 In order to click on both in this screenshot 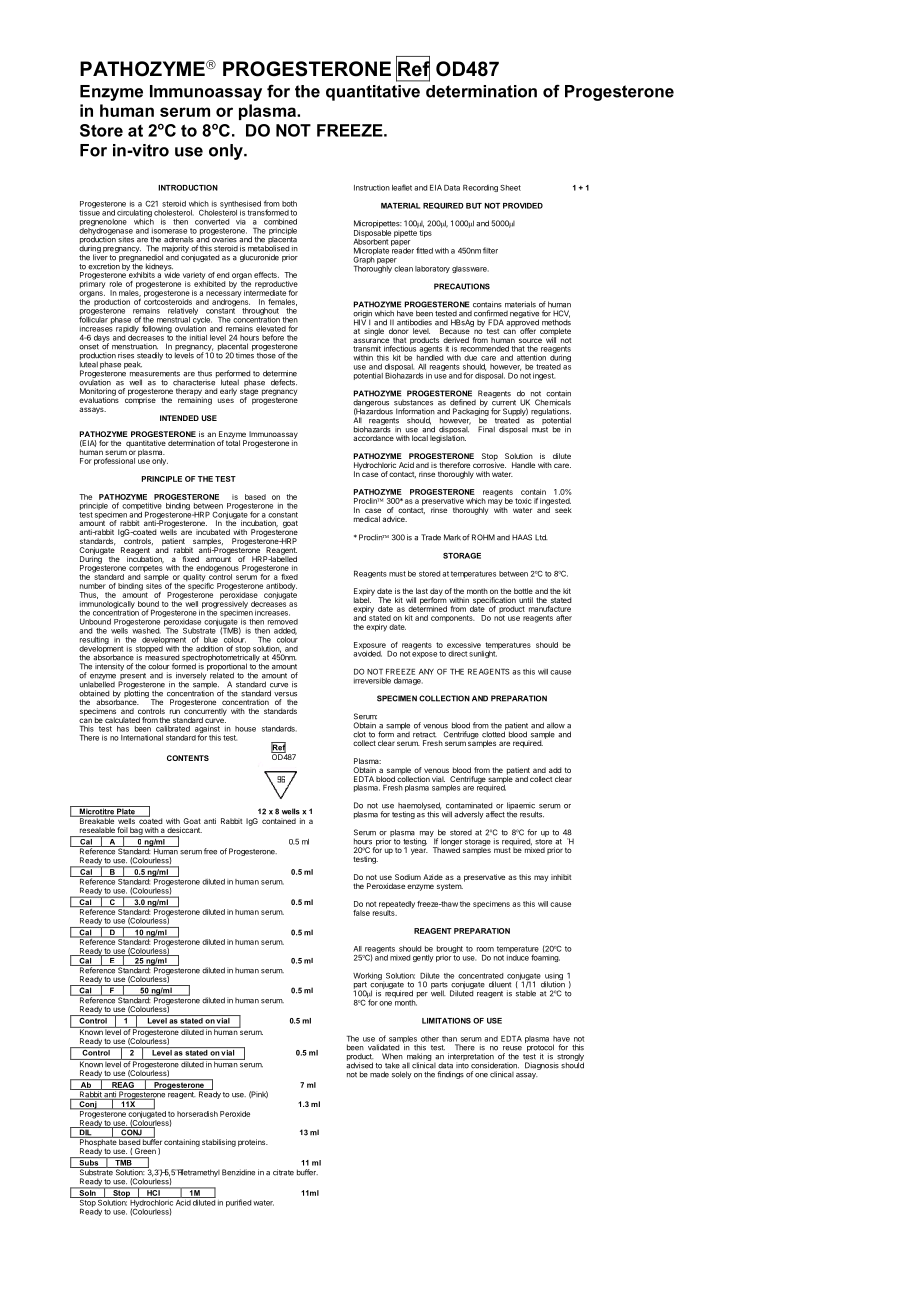, I will do `click(289, 204)`.
